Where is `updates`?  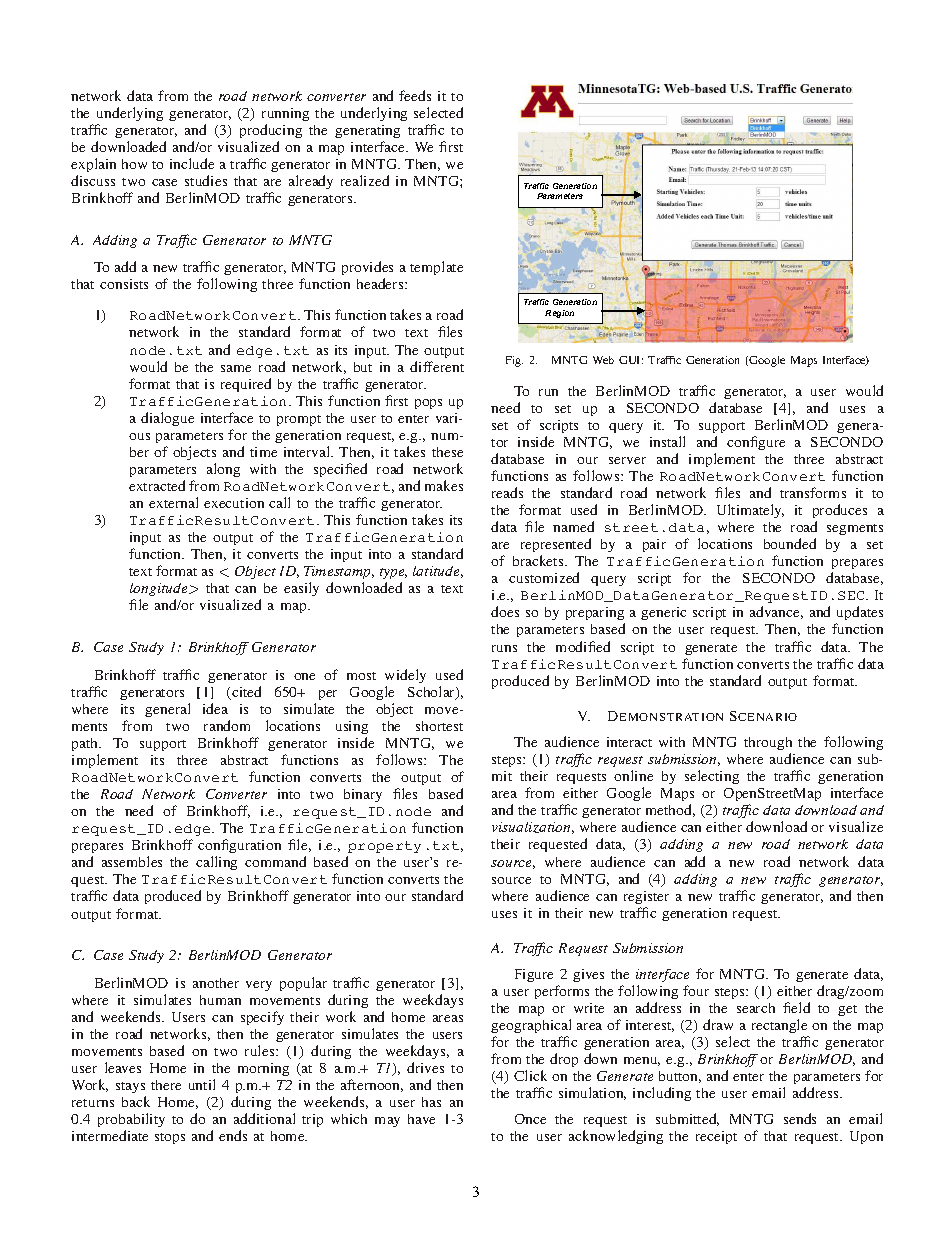
updates is located at coordinates (859, 615).
